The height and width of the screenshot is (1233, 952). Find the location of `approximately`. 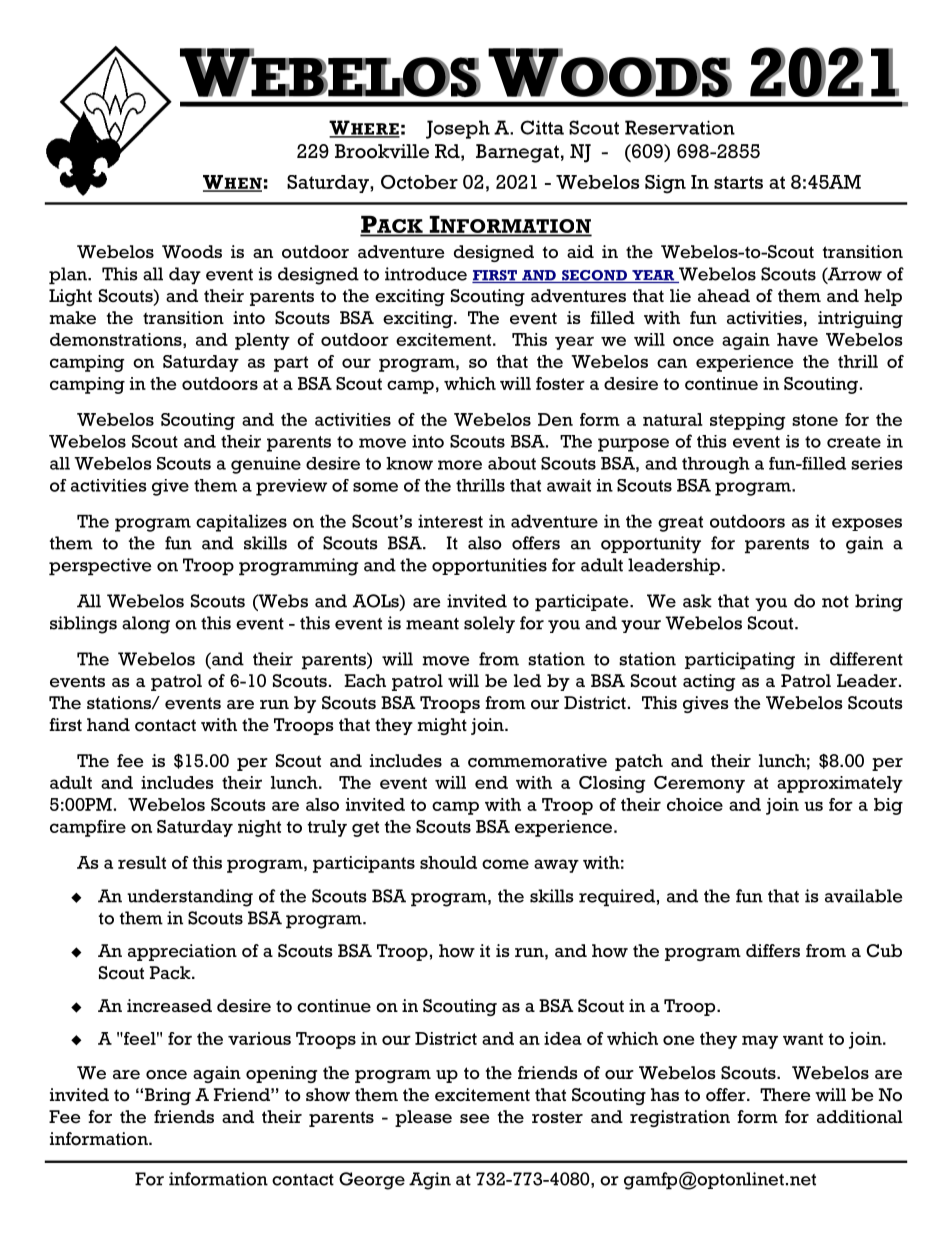

approximately is located at coordinates (840, 784).
